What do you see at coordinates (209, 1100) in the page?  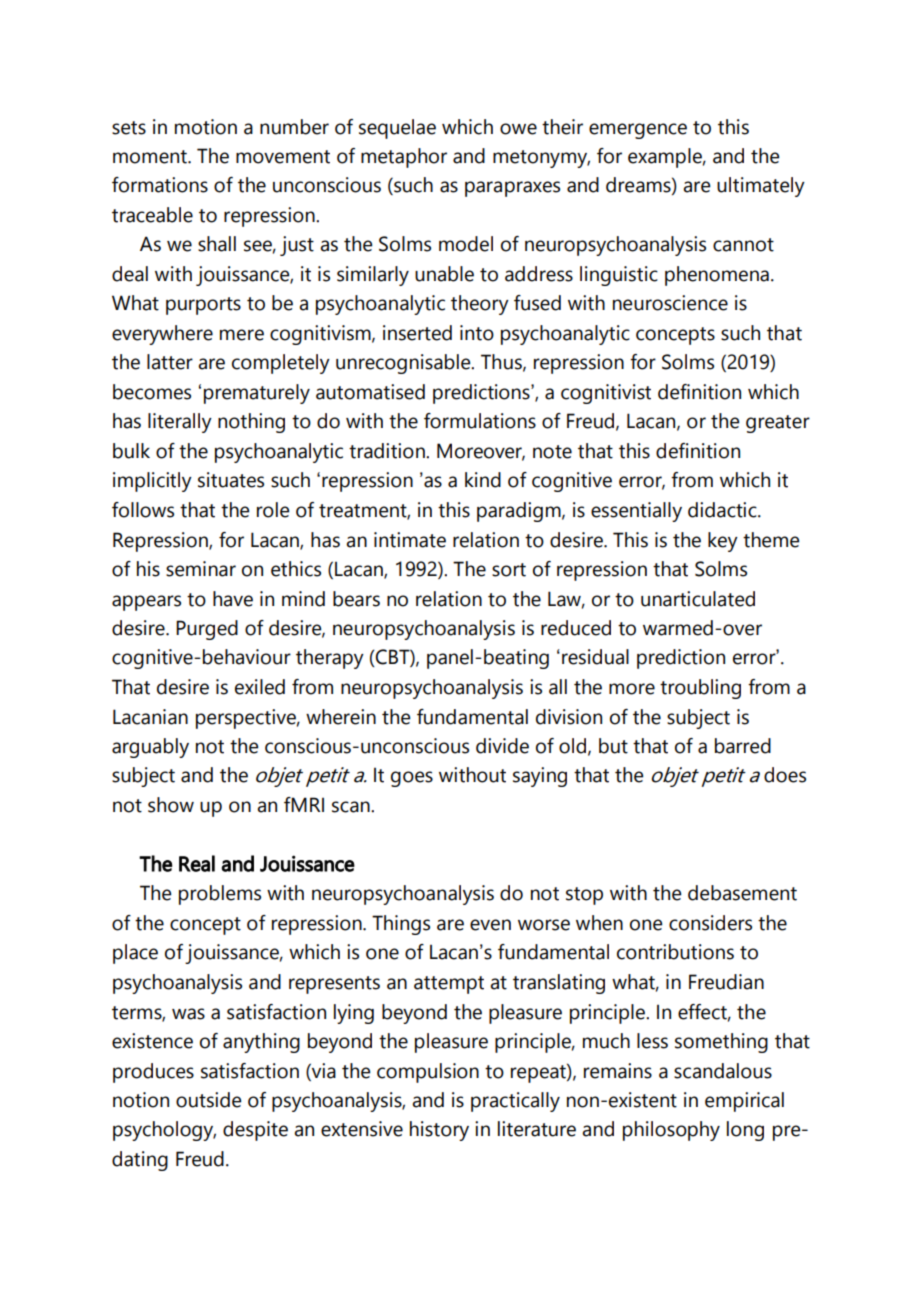 I see `outside` at bounding box center [209, 1100].
